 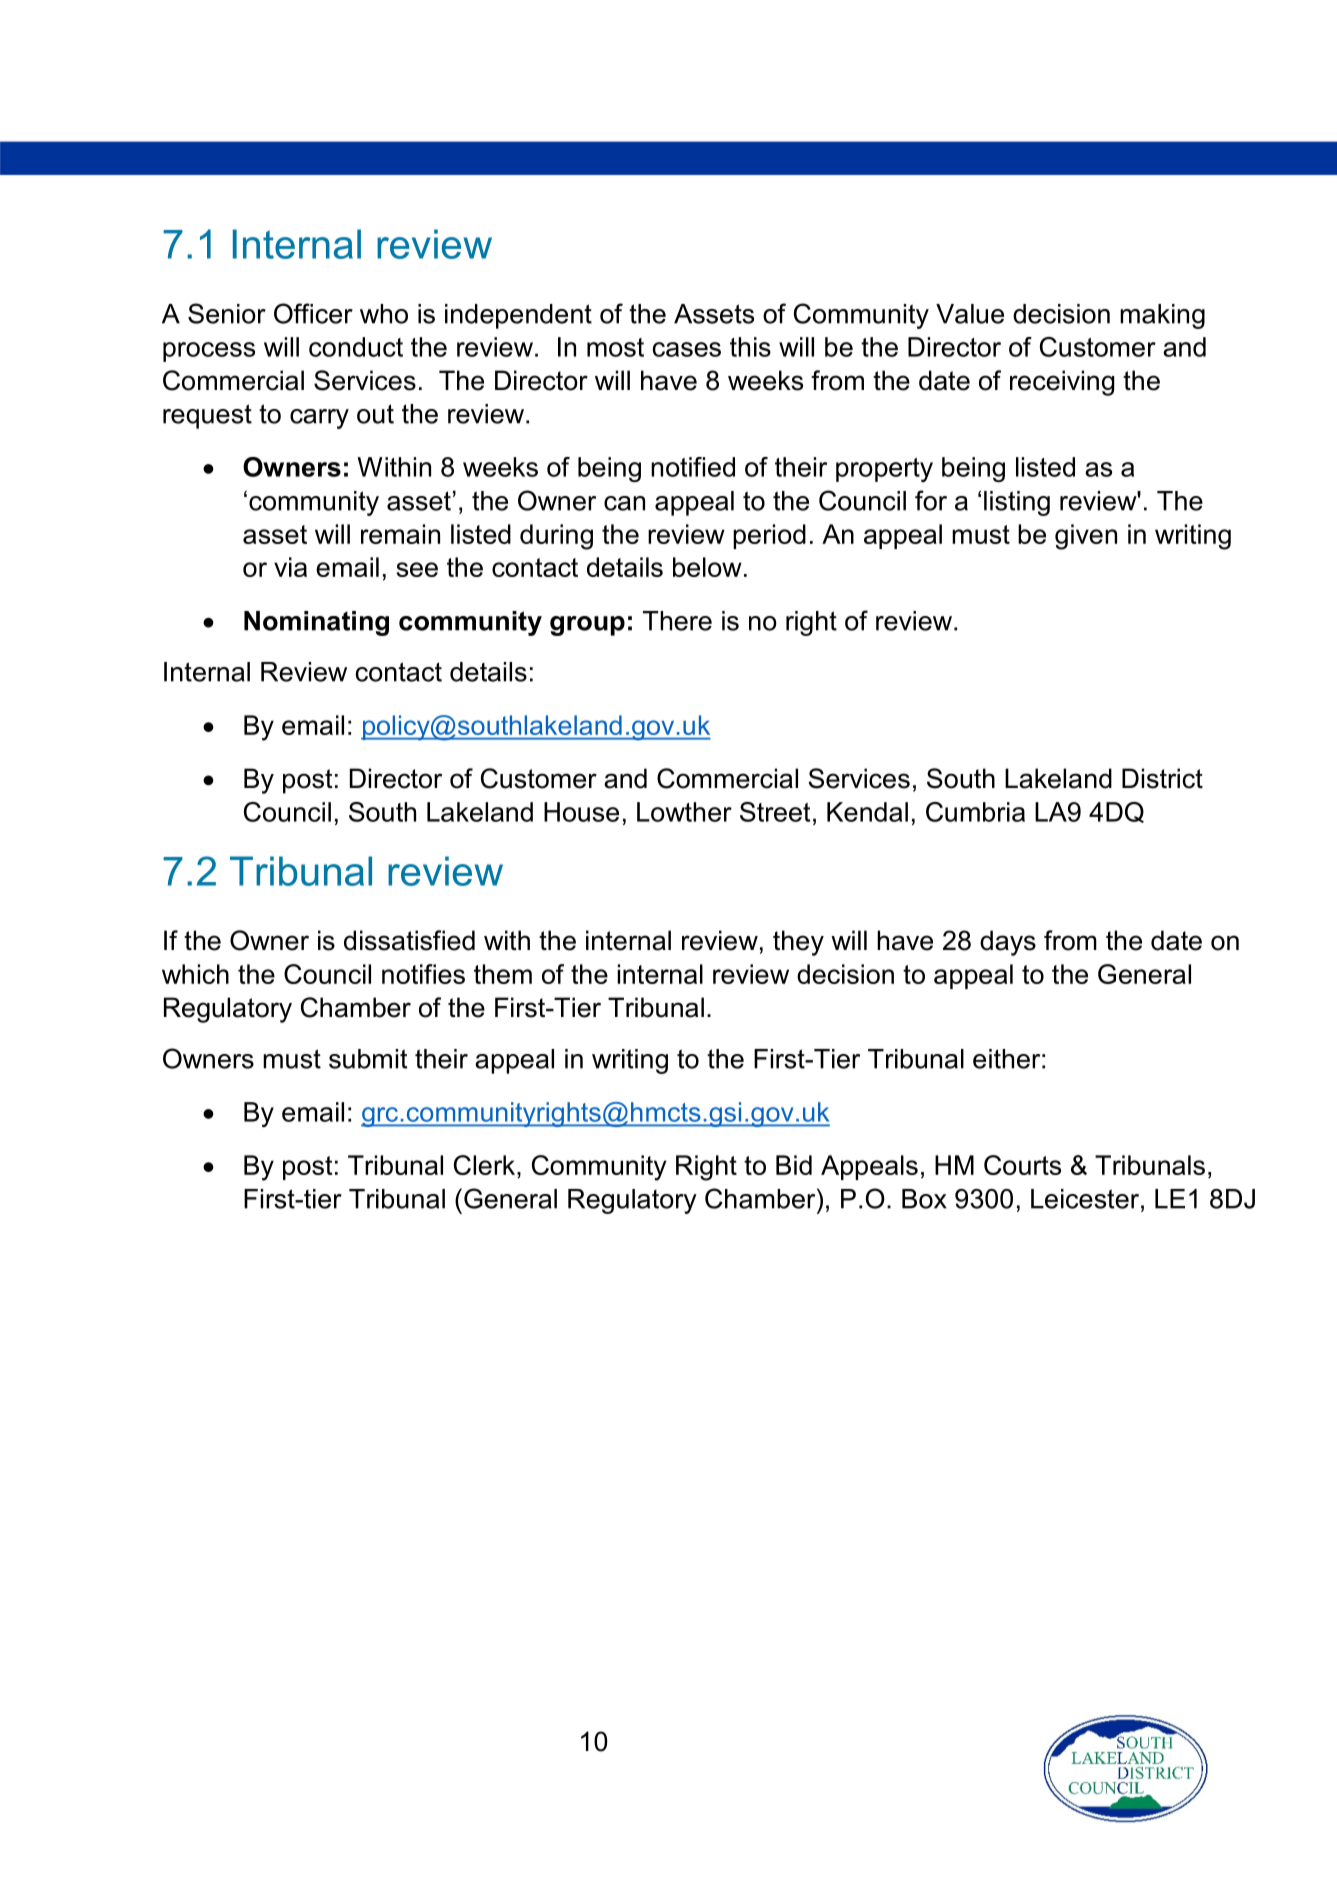 I want to click on conduct, so click(x=356, y=347).
